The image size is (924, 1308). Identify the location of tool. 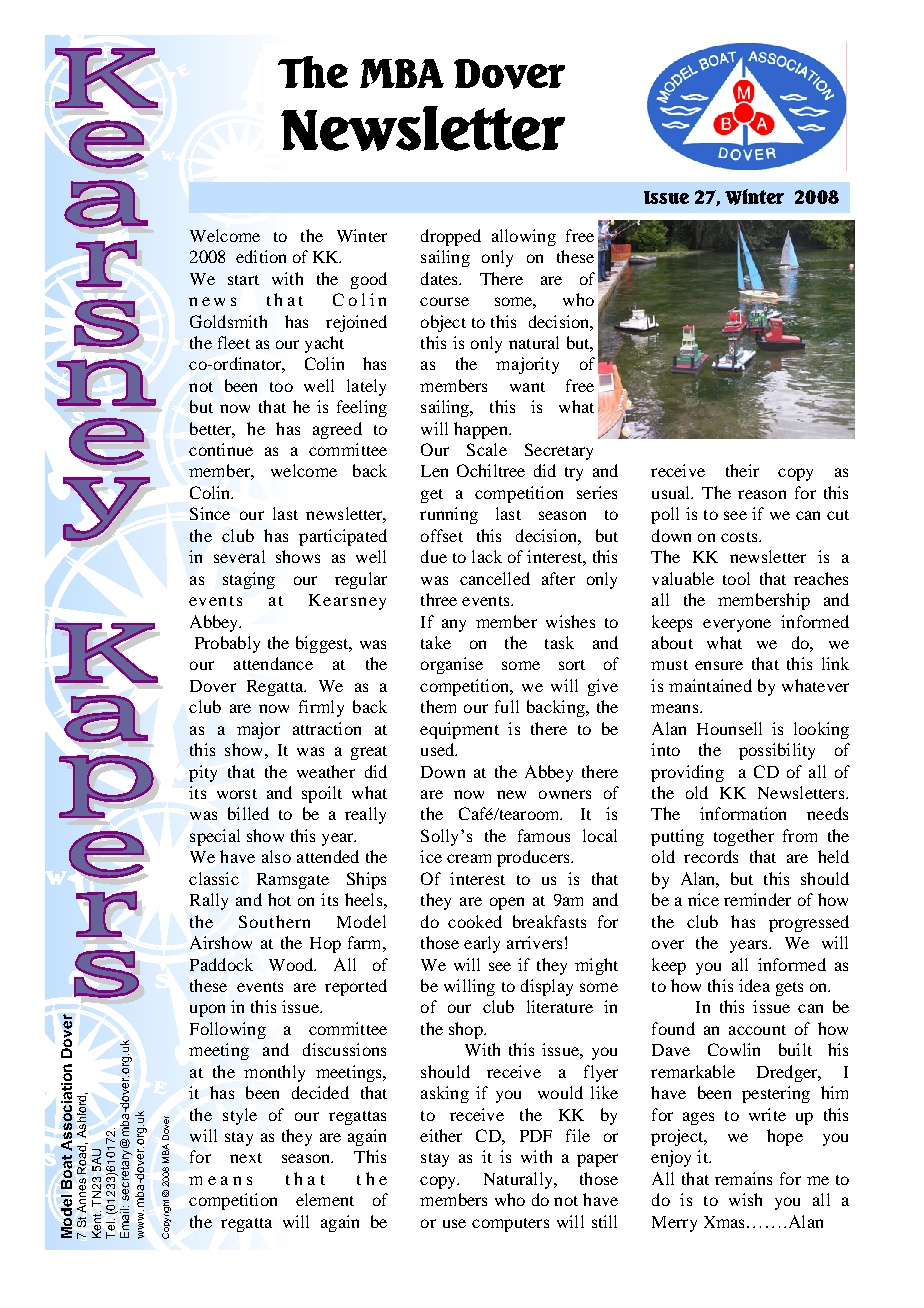
(736, 578).
